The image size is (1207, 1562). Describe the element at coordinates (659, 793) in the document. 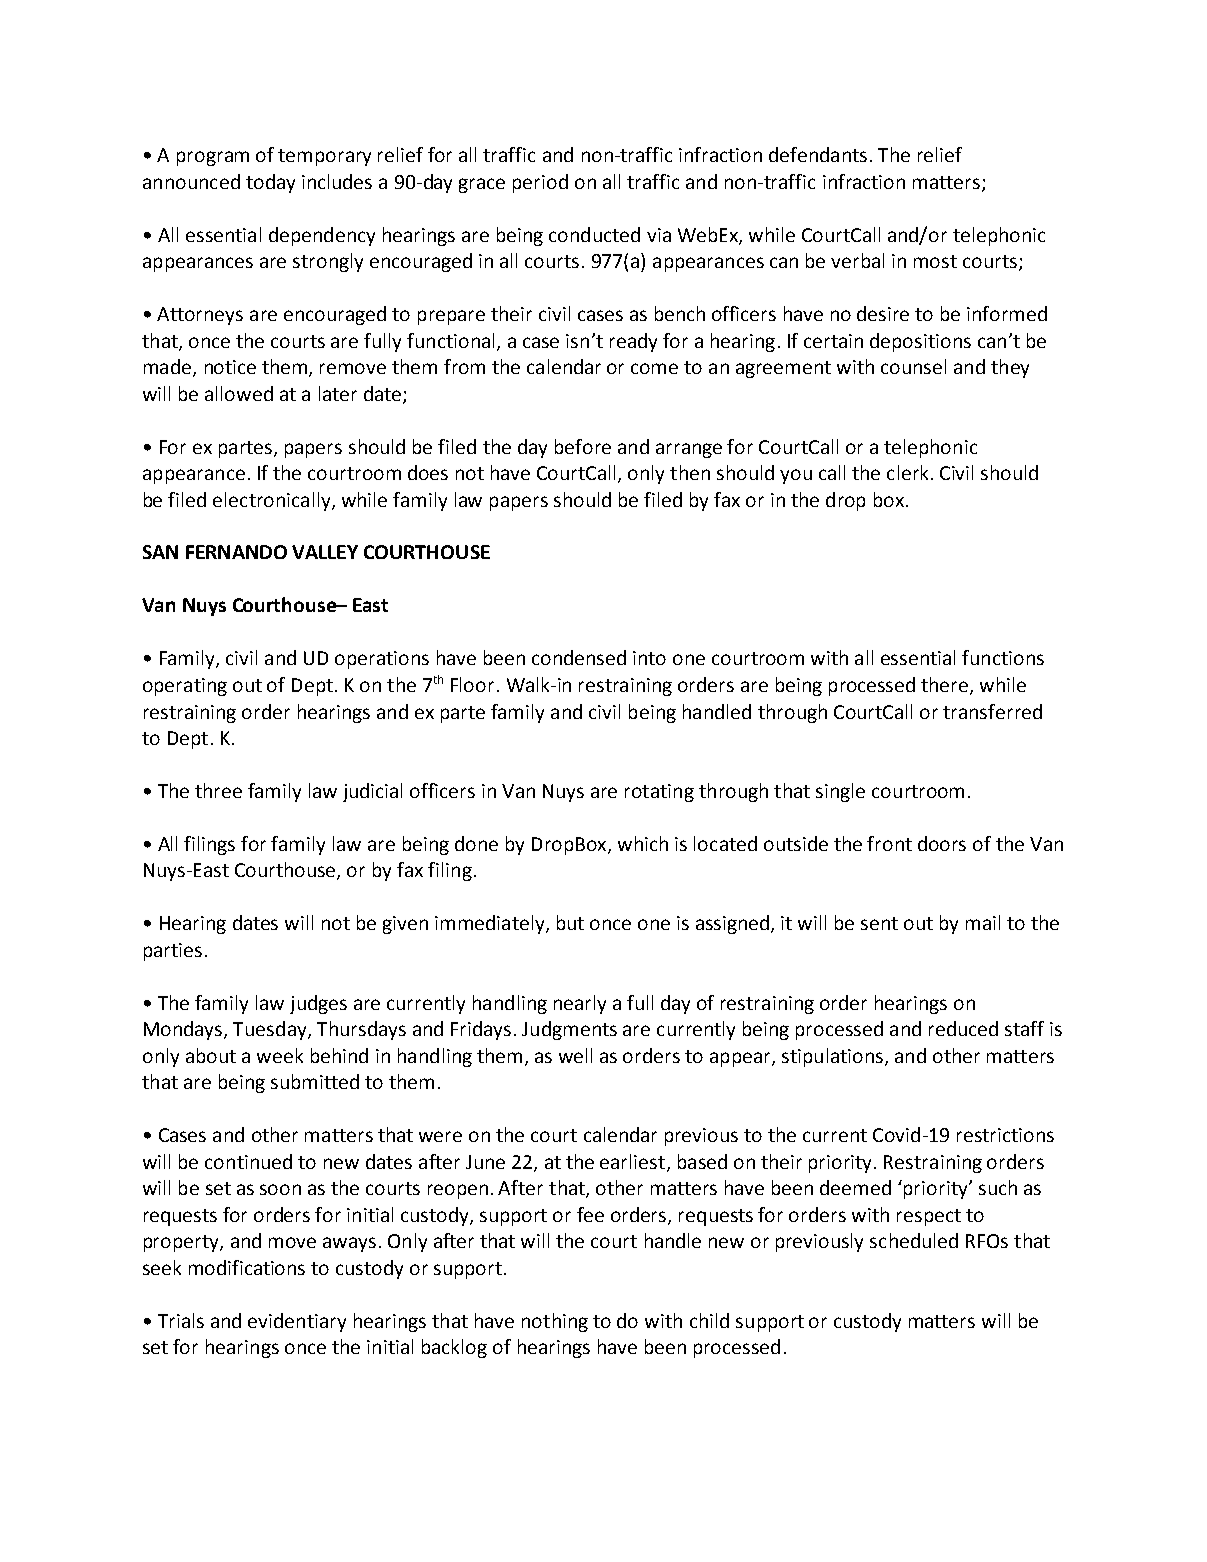

I see `rotating` at that location.
